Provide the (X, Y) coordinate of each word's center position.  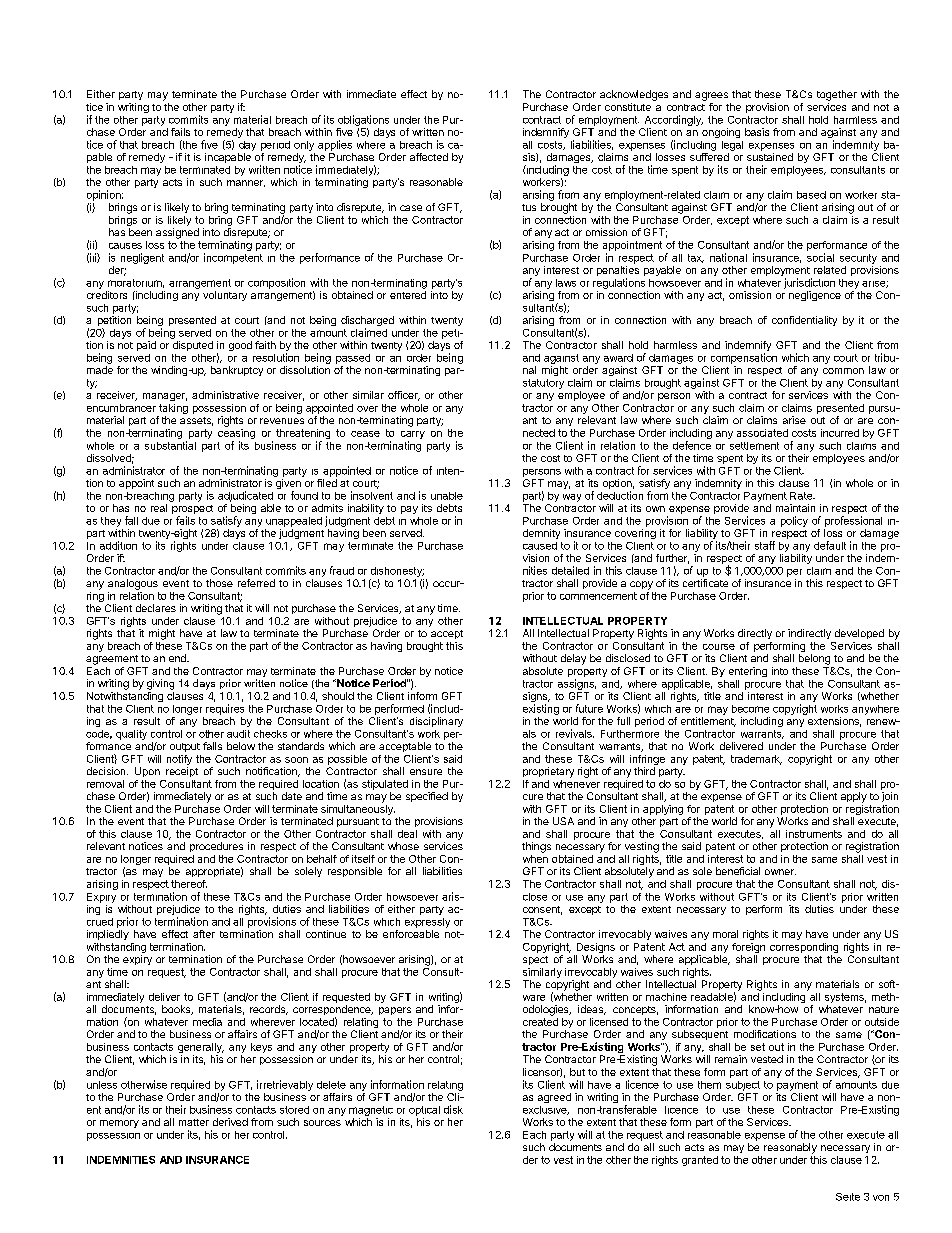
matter (194, 1122)
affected (429, 157)
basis (757, 132)
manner (246, 183)
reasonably (790, 1148)
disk (453, 1109)
